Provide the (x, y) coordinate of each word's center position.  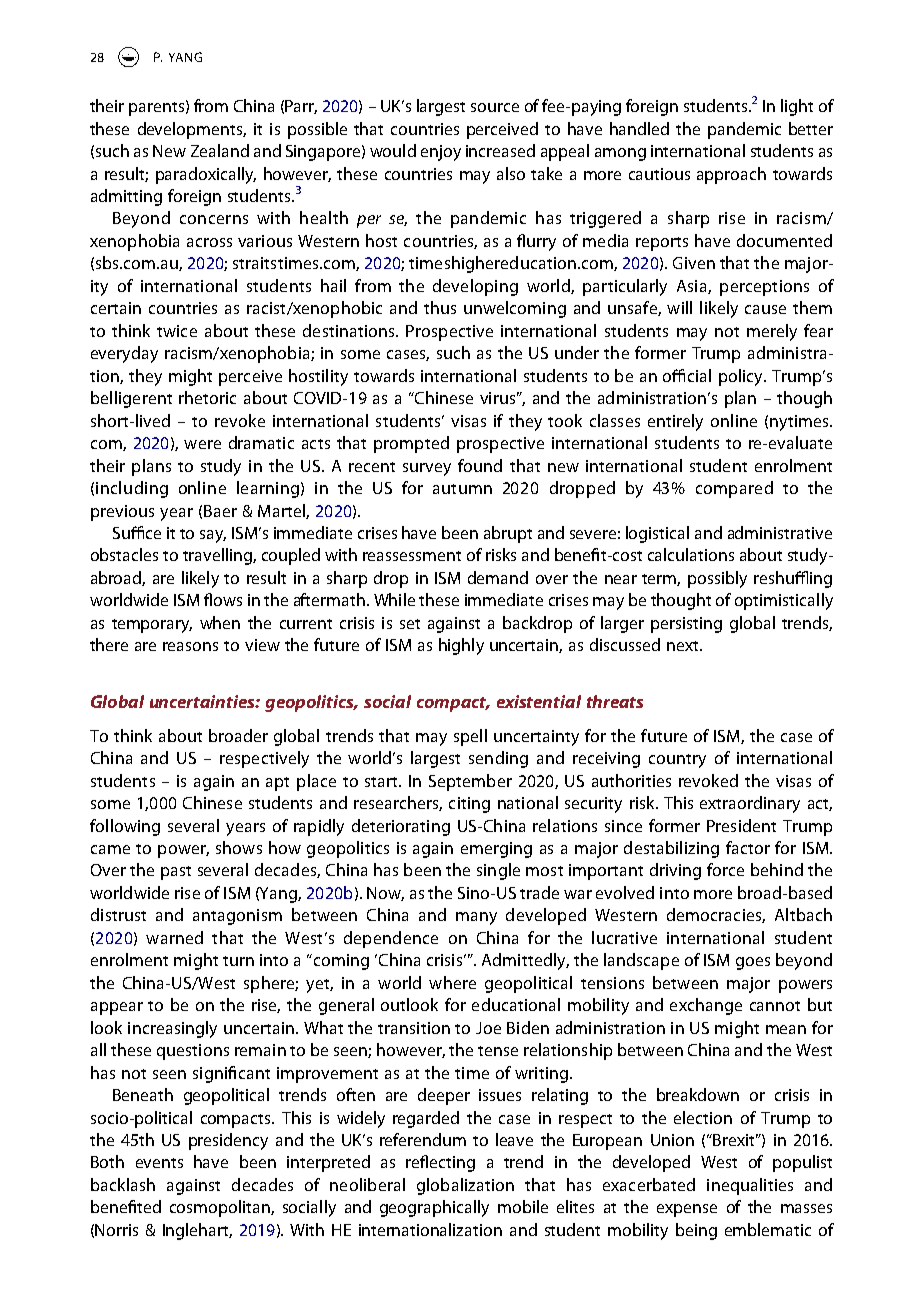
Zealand (220, 150)
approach (731, 175)
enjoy (441, 153)
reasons (190, 646)
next (684, 646)
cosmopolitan (221, 1208)
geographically (434, 1208)
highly (461, 646)
